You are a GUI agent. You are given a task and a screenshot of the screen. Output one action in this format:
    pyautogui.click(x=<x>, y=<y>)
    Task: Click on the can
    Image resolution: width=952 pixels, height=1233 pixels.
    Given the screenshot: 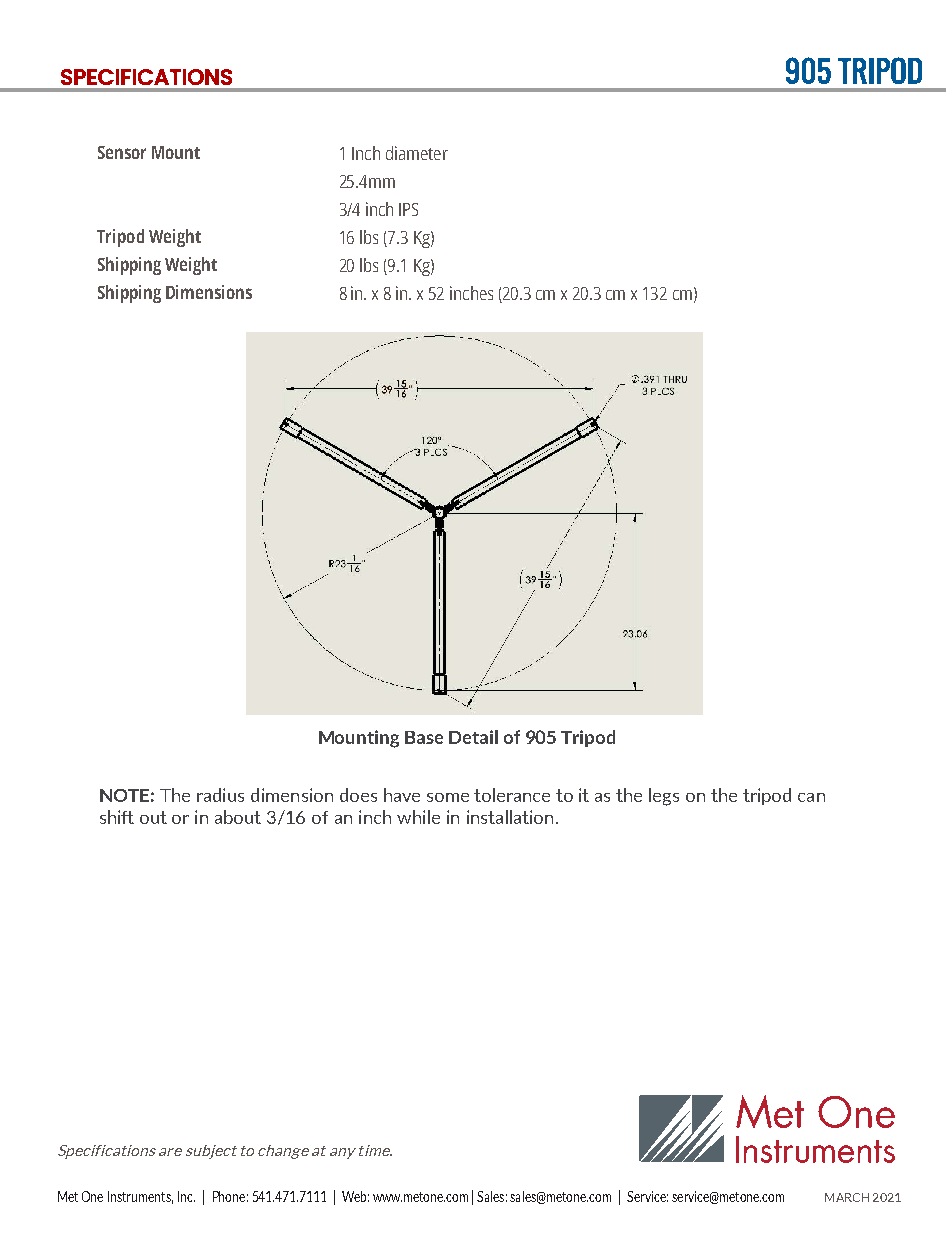 What is the action you would take?
    pyautogui.click(x=811, y=797)
